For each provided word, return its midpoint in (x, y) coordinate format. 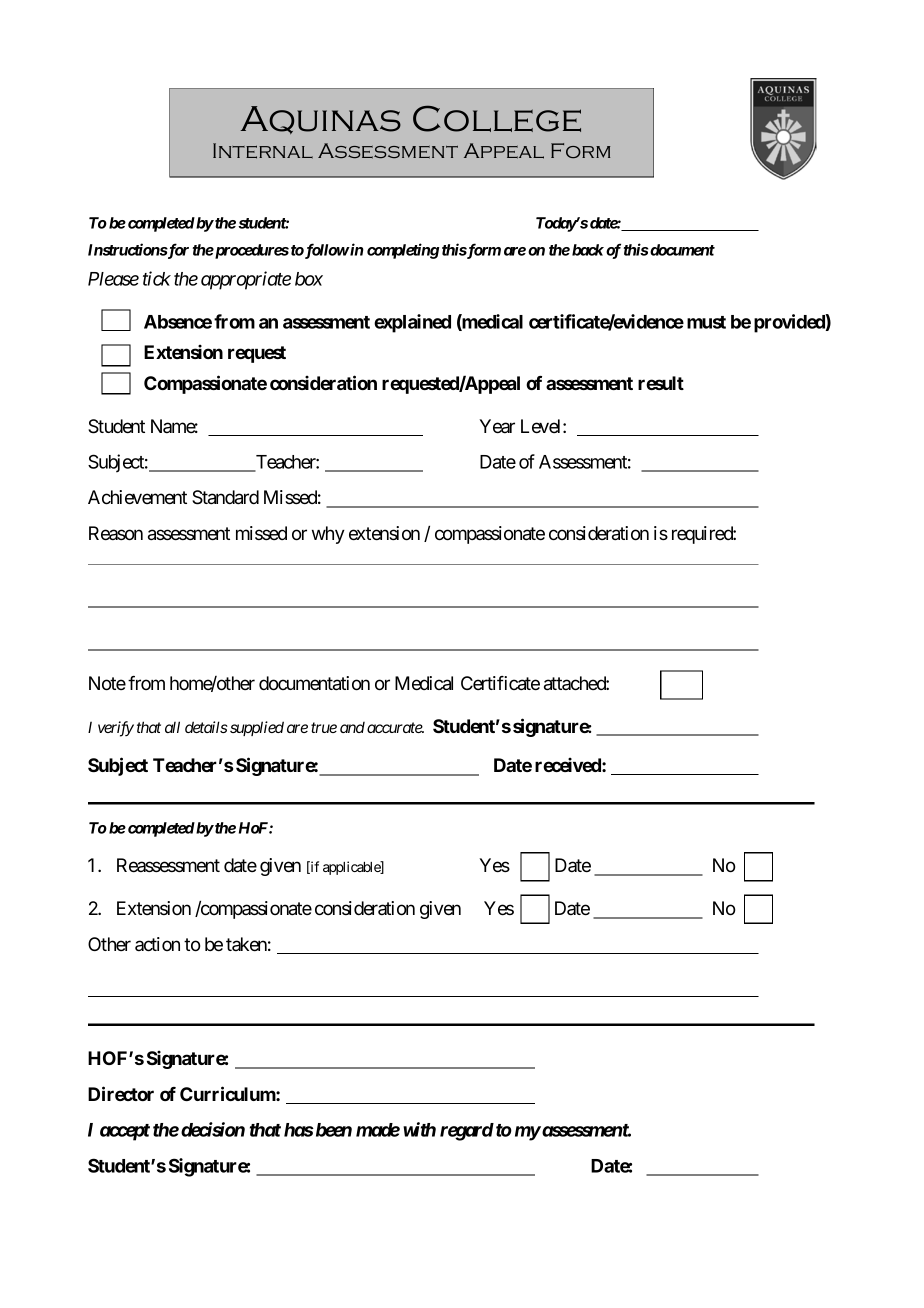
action (157, 944)
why (328, 535)
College (497, 118)
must (706, 322)
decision (213, 1129)
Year (497, 426)
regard (467, 1132)
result (661, 383)
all (172, 727)
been (332, 1130)
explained (412, 323)
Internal (263, 151)
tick (157, 278)
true (324, 727)
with (419, 1129)
